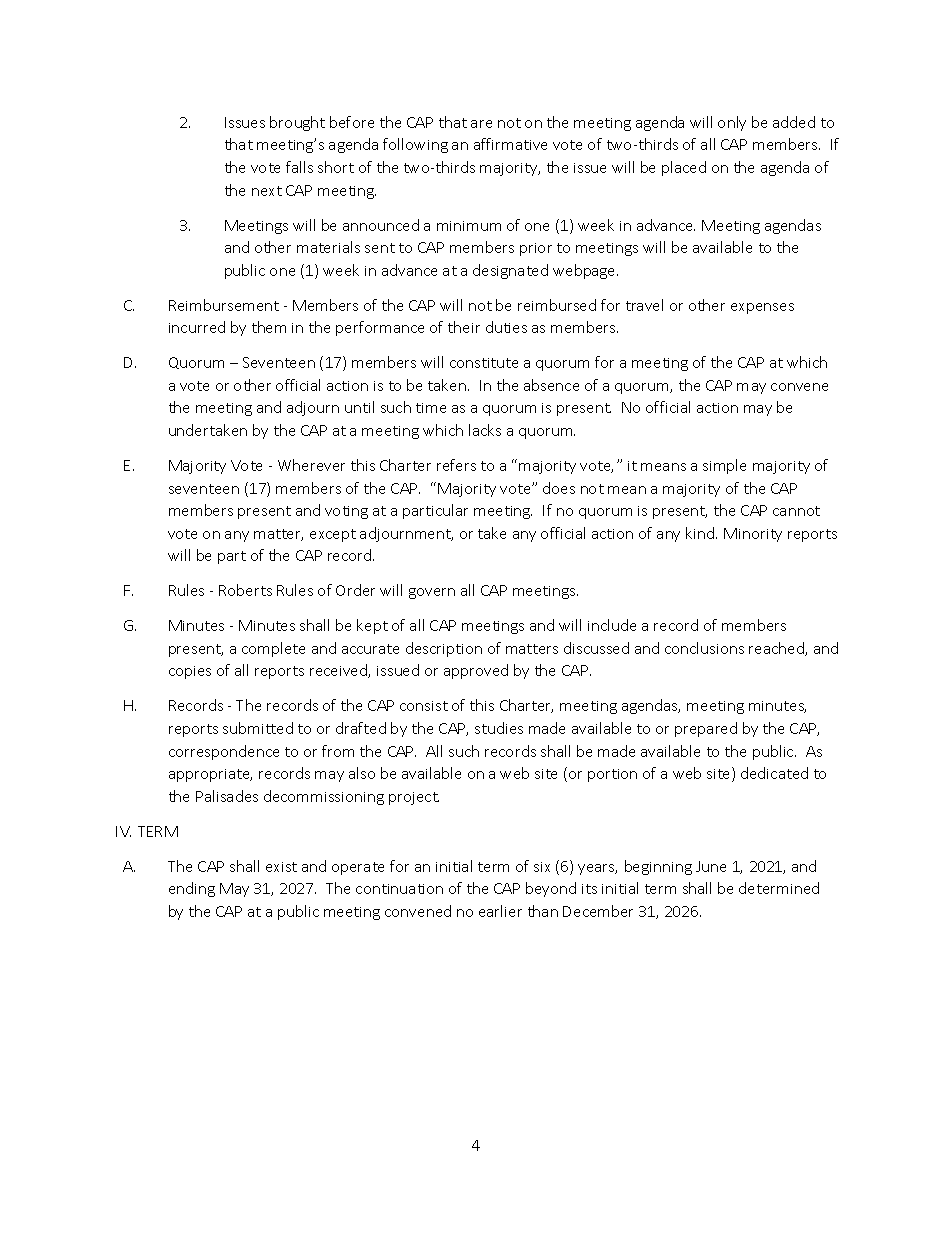  Describe the element at coordinates (500, 911) in the image. I see `earlier` at that location.
